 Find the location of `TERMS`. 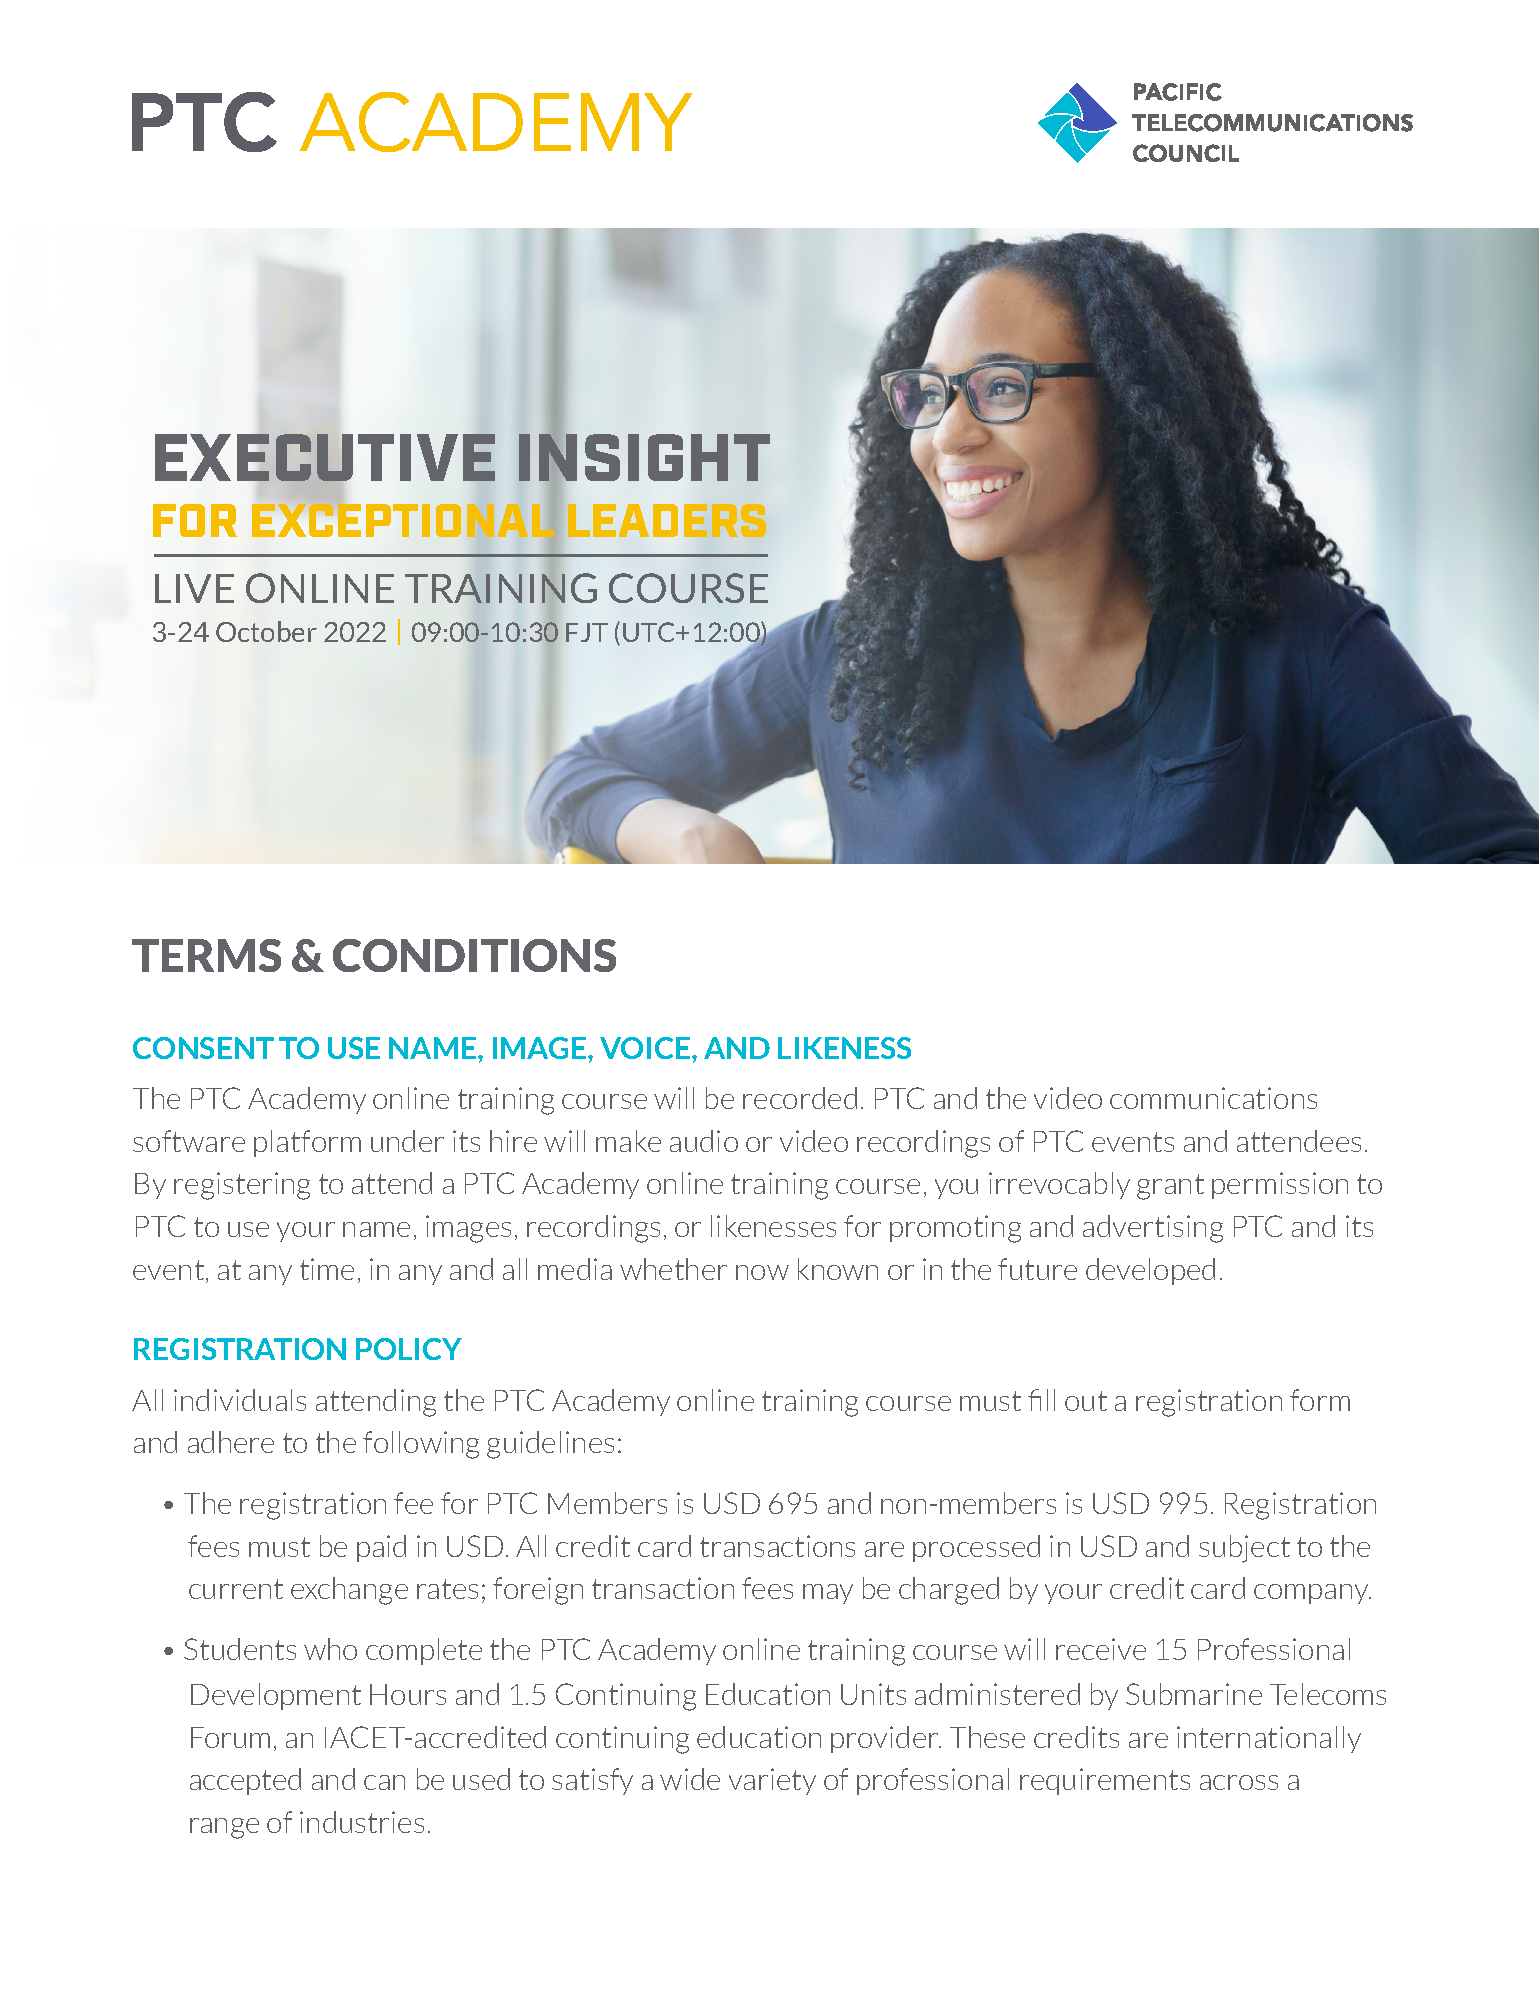

TERMS is located at coordinates (206, 955).
